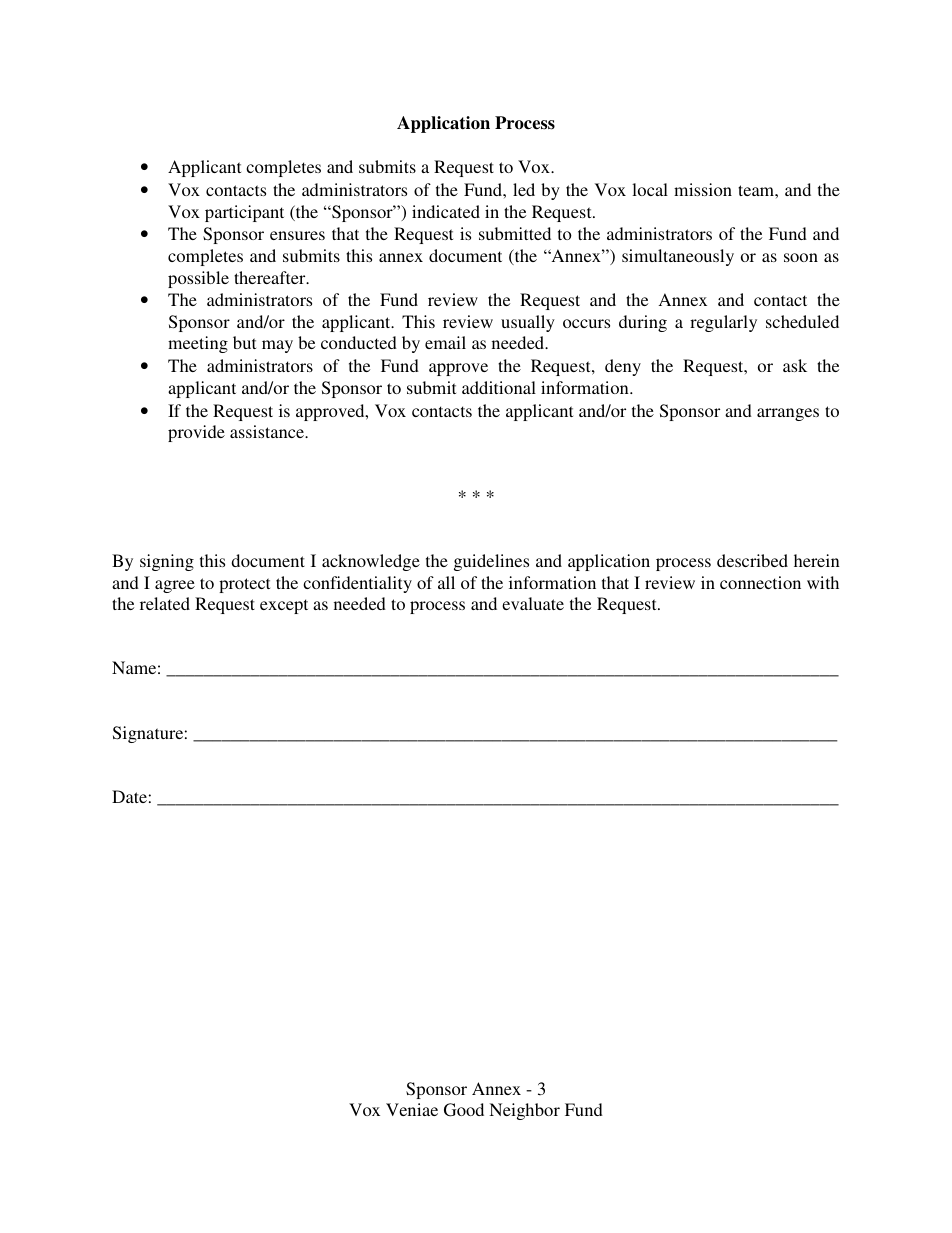 Image resolution: width=952 pixels, height=1233 pixels. Describe the element at coordinates (533, 603) in the screenshot. I see `evaluate` at that location.
